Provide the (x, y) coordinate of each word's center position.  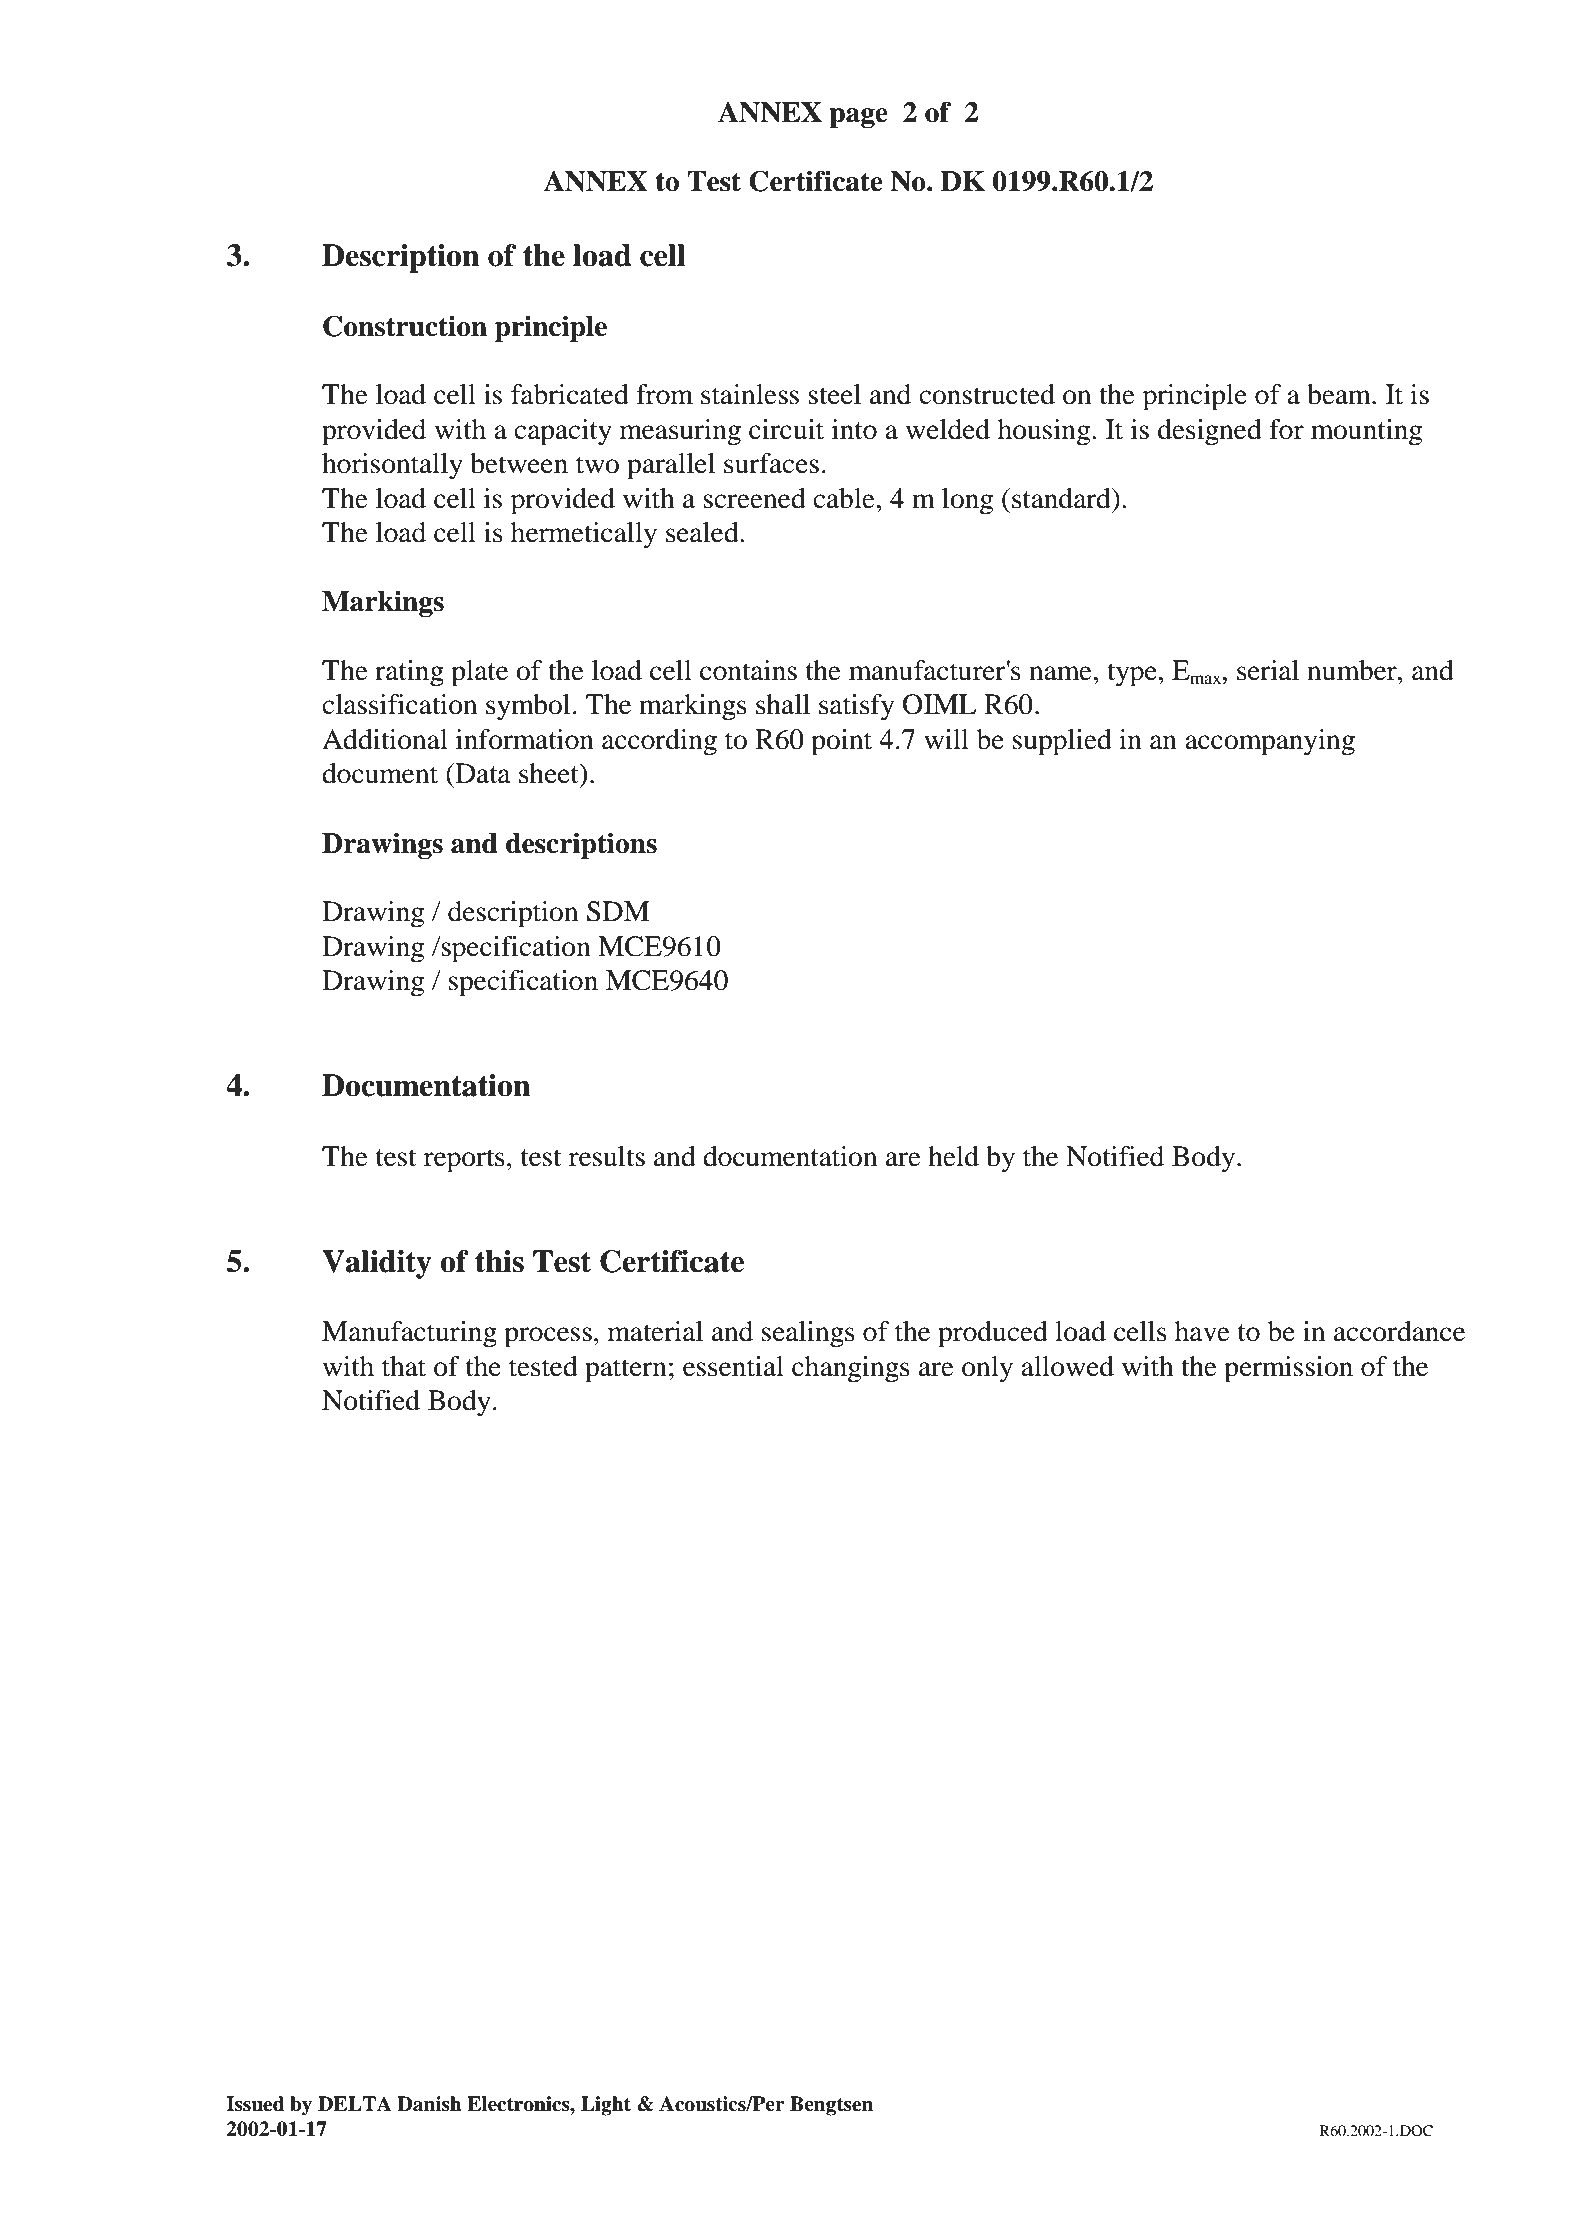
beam (1340, 394)
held (953, 1156)
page (858, 118)
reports (464, 1161)
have (1202, 1331)
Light (606, 2106)
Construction (405, 326)
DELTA (355, 2103)
